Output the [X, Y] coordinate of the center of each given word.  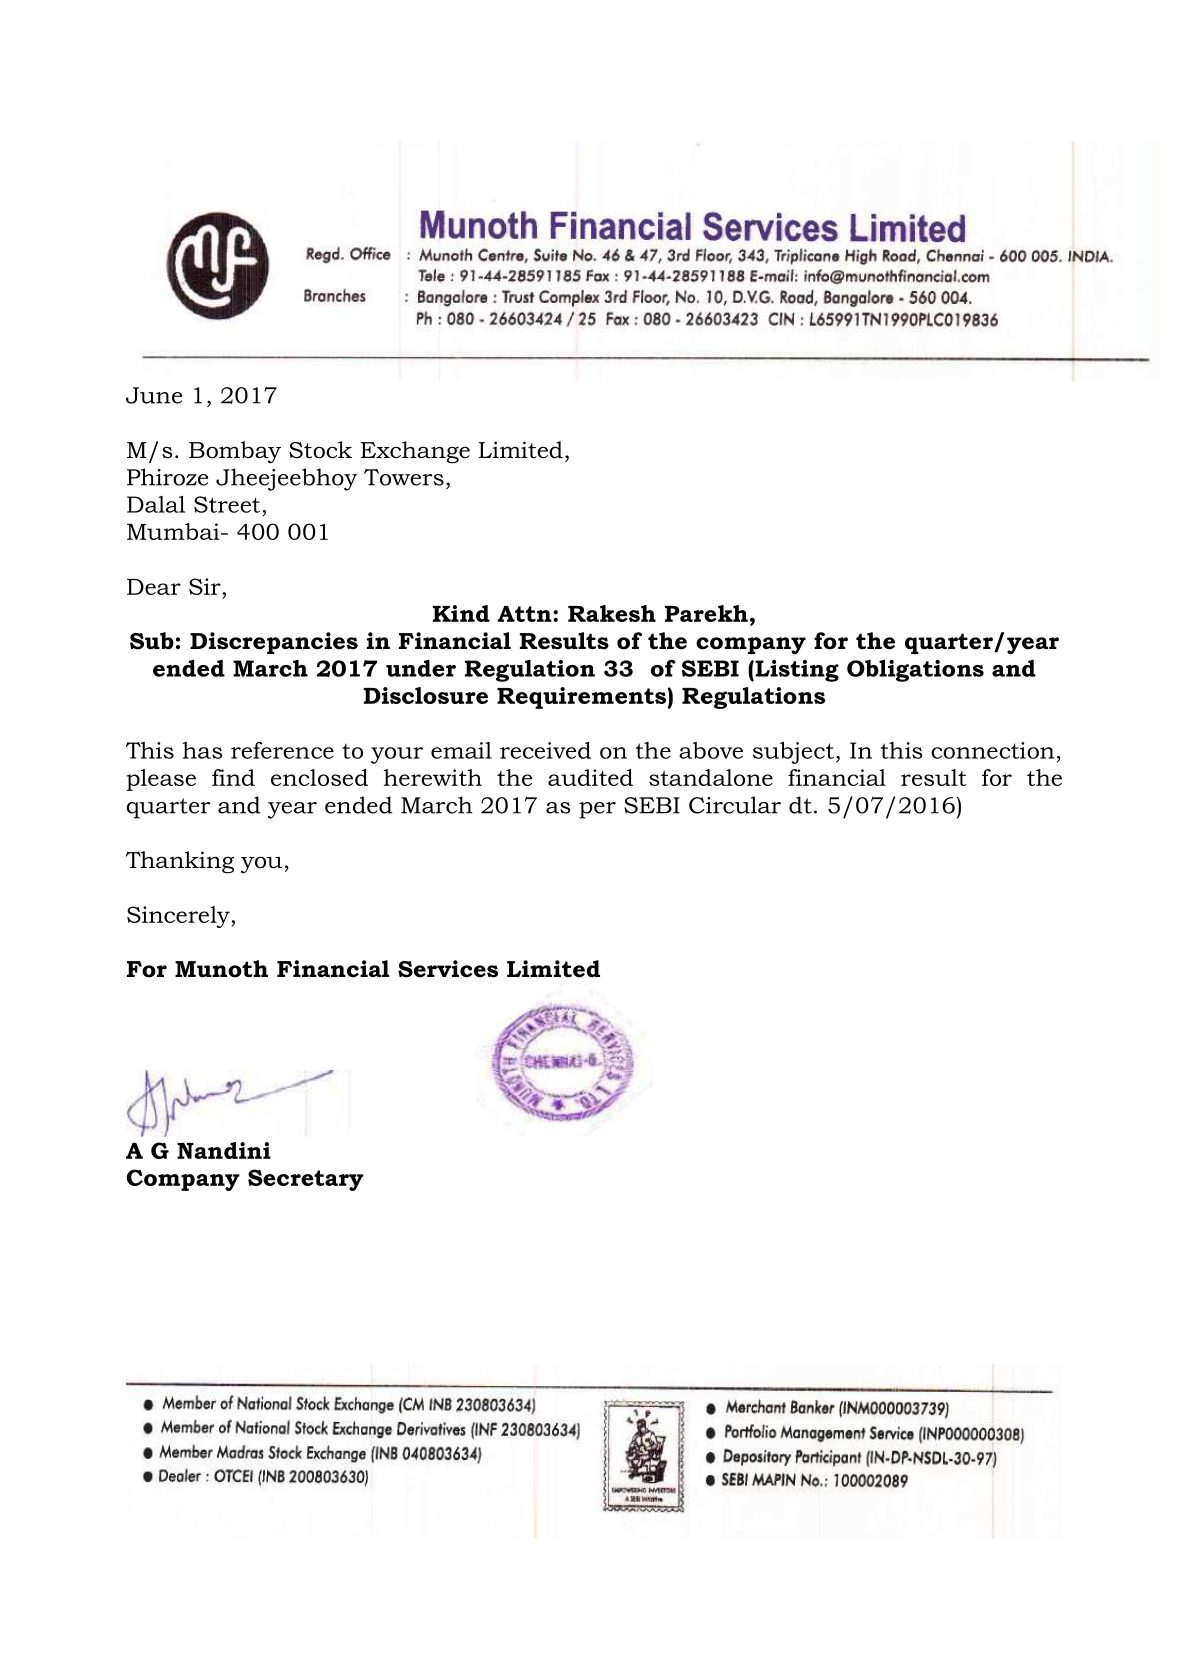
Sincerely [179, 917]
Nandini [224, 1150]
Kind [461, 613]
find [233, 777]
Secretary [306, 1180]
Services [448, 969]
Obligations [915, 670]
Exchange [415, 452]
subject [793, 753]
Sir [205, 586]
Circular [735, 805]
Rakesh [612, 613]
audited [590, 777]
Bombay [235, 452]
